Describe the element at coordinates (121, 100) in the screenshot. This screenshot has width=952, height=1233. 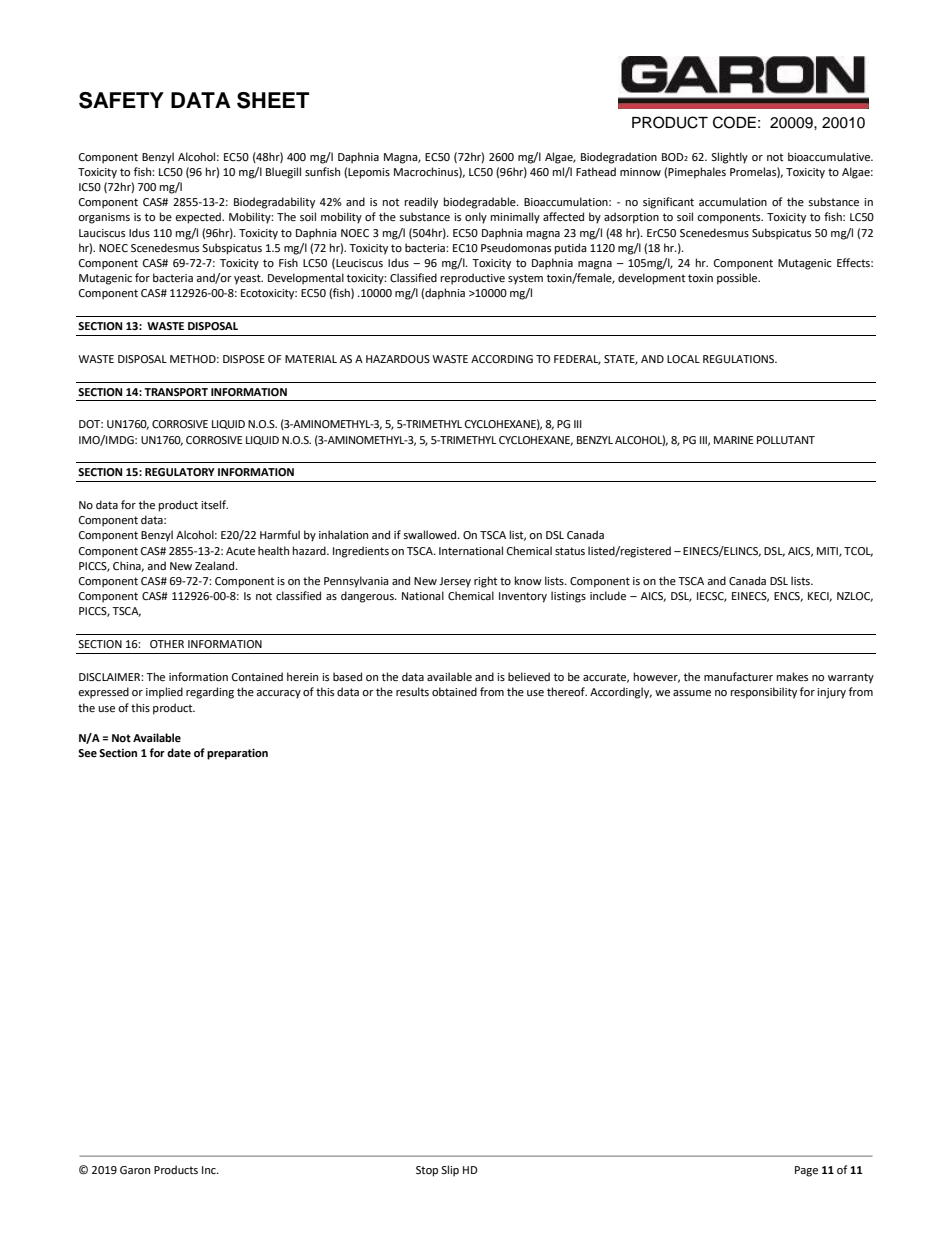
I see `SAFETY` at that location.
